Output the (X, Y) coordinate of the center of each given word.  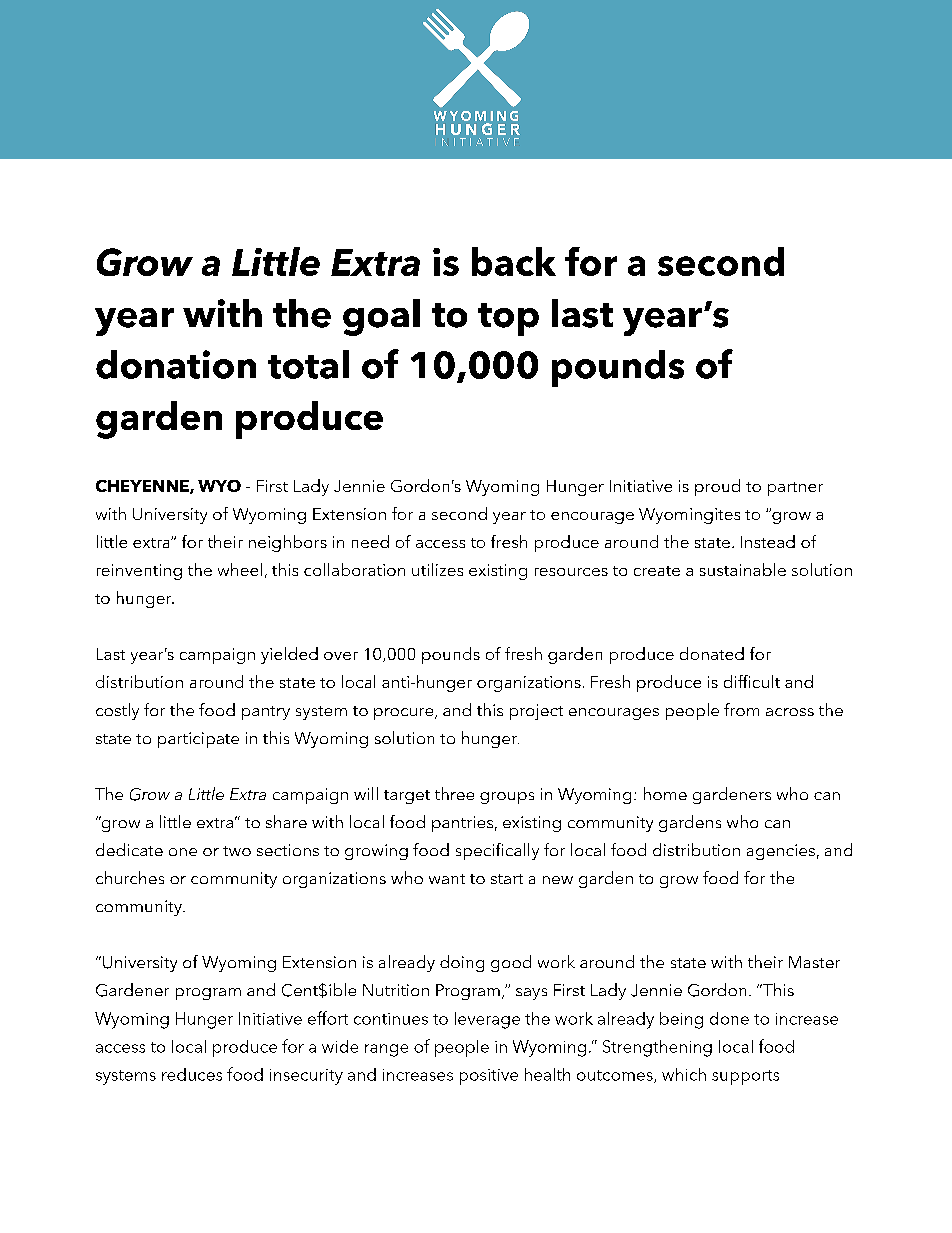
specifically (497, 851)
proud (717, 487)
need (370, 541)
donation (176, 364)
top (508, 319)
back (514, 261)
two (237, 851)
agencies (781, 852)
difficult (752, 681)
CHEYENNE (143, 487)
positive (489, 1077)
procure (405, 714)
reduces (192, 1074)
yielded (289, 655)
